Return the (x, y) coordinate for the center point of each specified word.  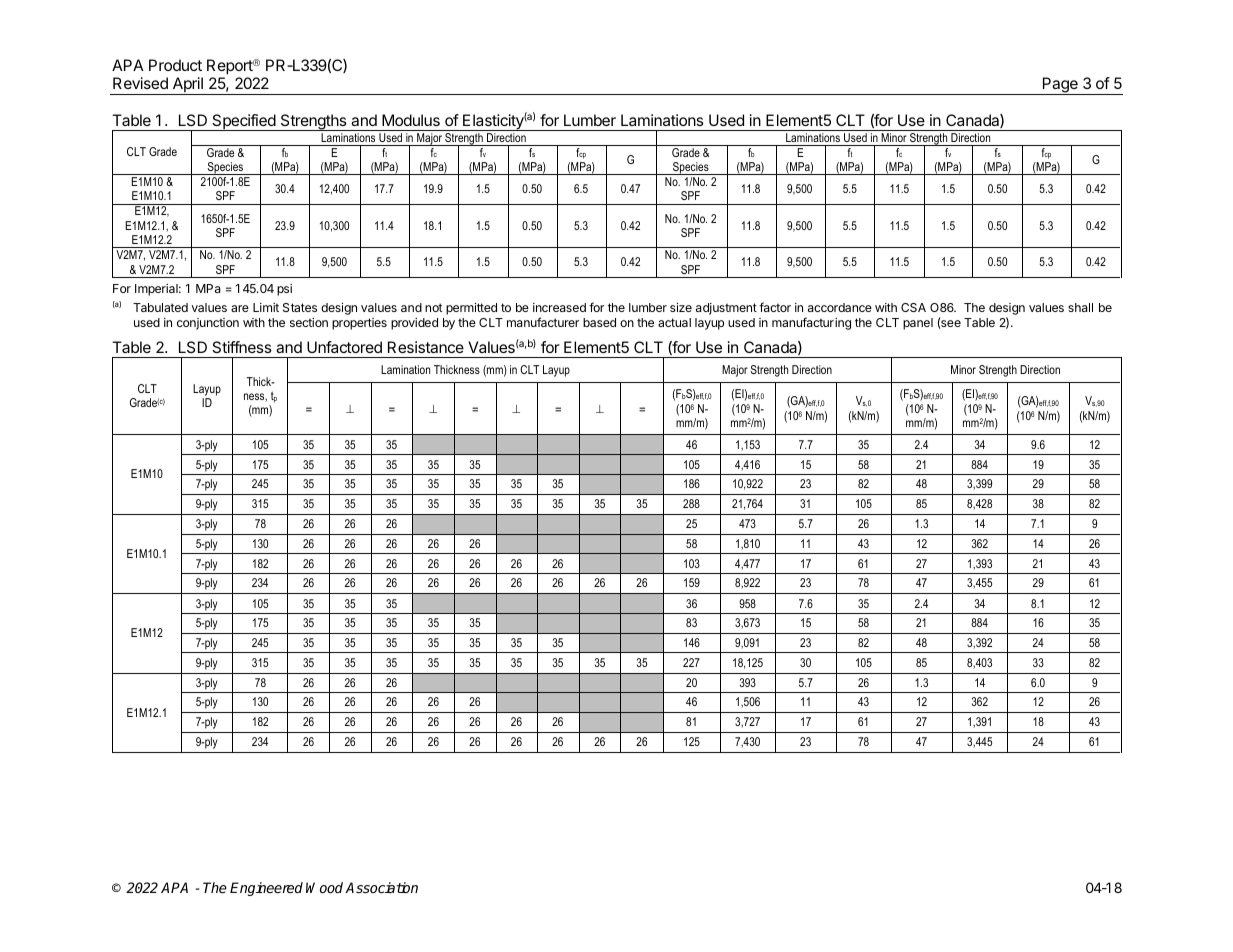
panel (918, 324)
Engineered (266, 889)
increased (559, 307)
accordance (840, 307)
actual (674, 322)
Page (1060, 86)
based (599, 322)
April (187, 86)
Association (381, 887)
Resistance (426, 347)
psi (284, 290)
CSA (913, 307)
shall (1080, 307)
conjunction (208, 324)
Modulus (411, 120)
